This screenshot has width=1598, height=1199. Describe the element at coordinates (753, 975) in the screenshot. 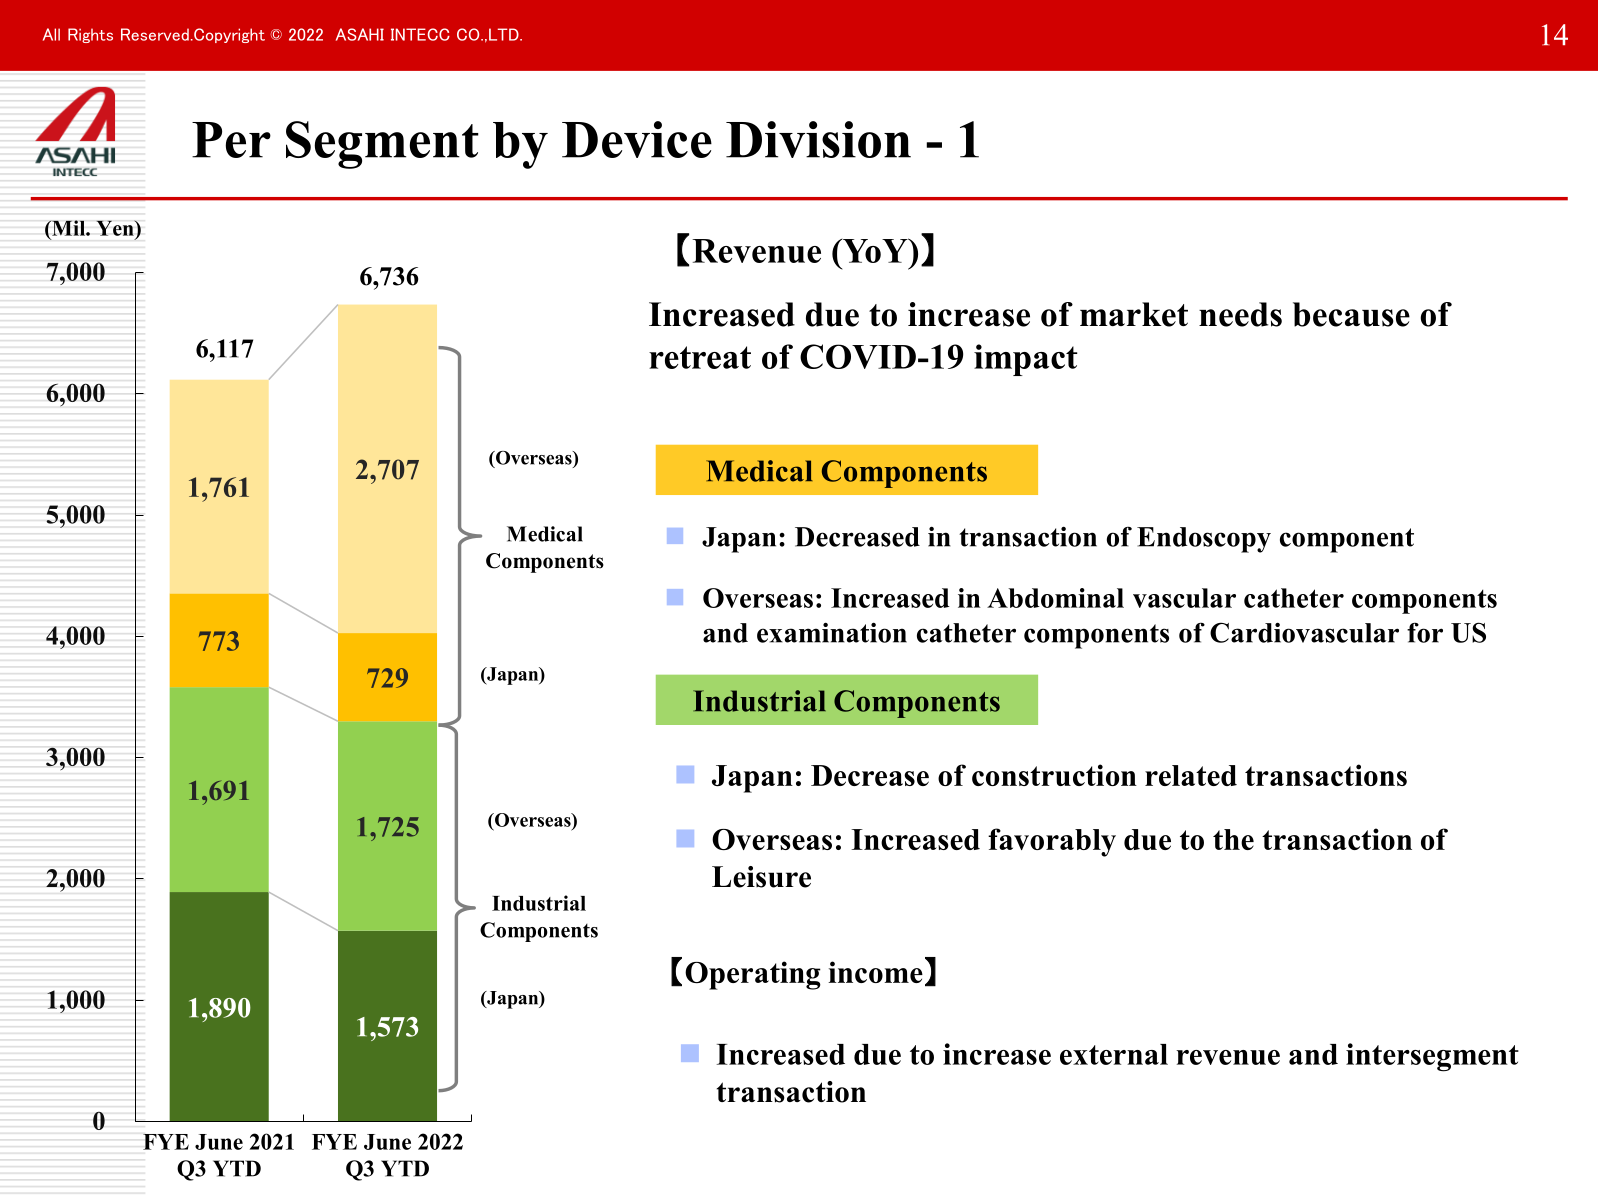

I see `Operating` at that location.
